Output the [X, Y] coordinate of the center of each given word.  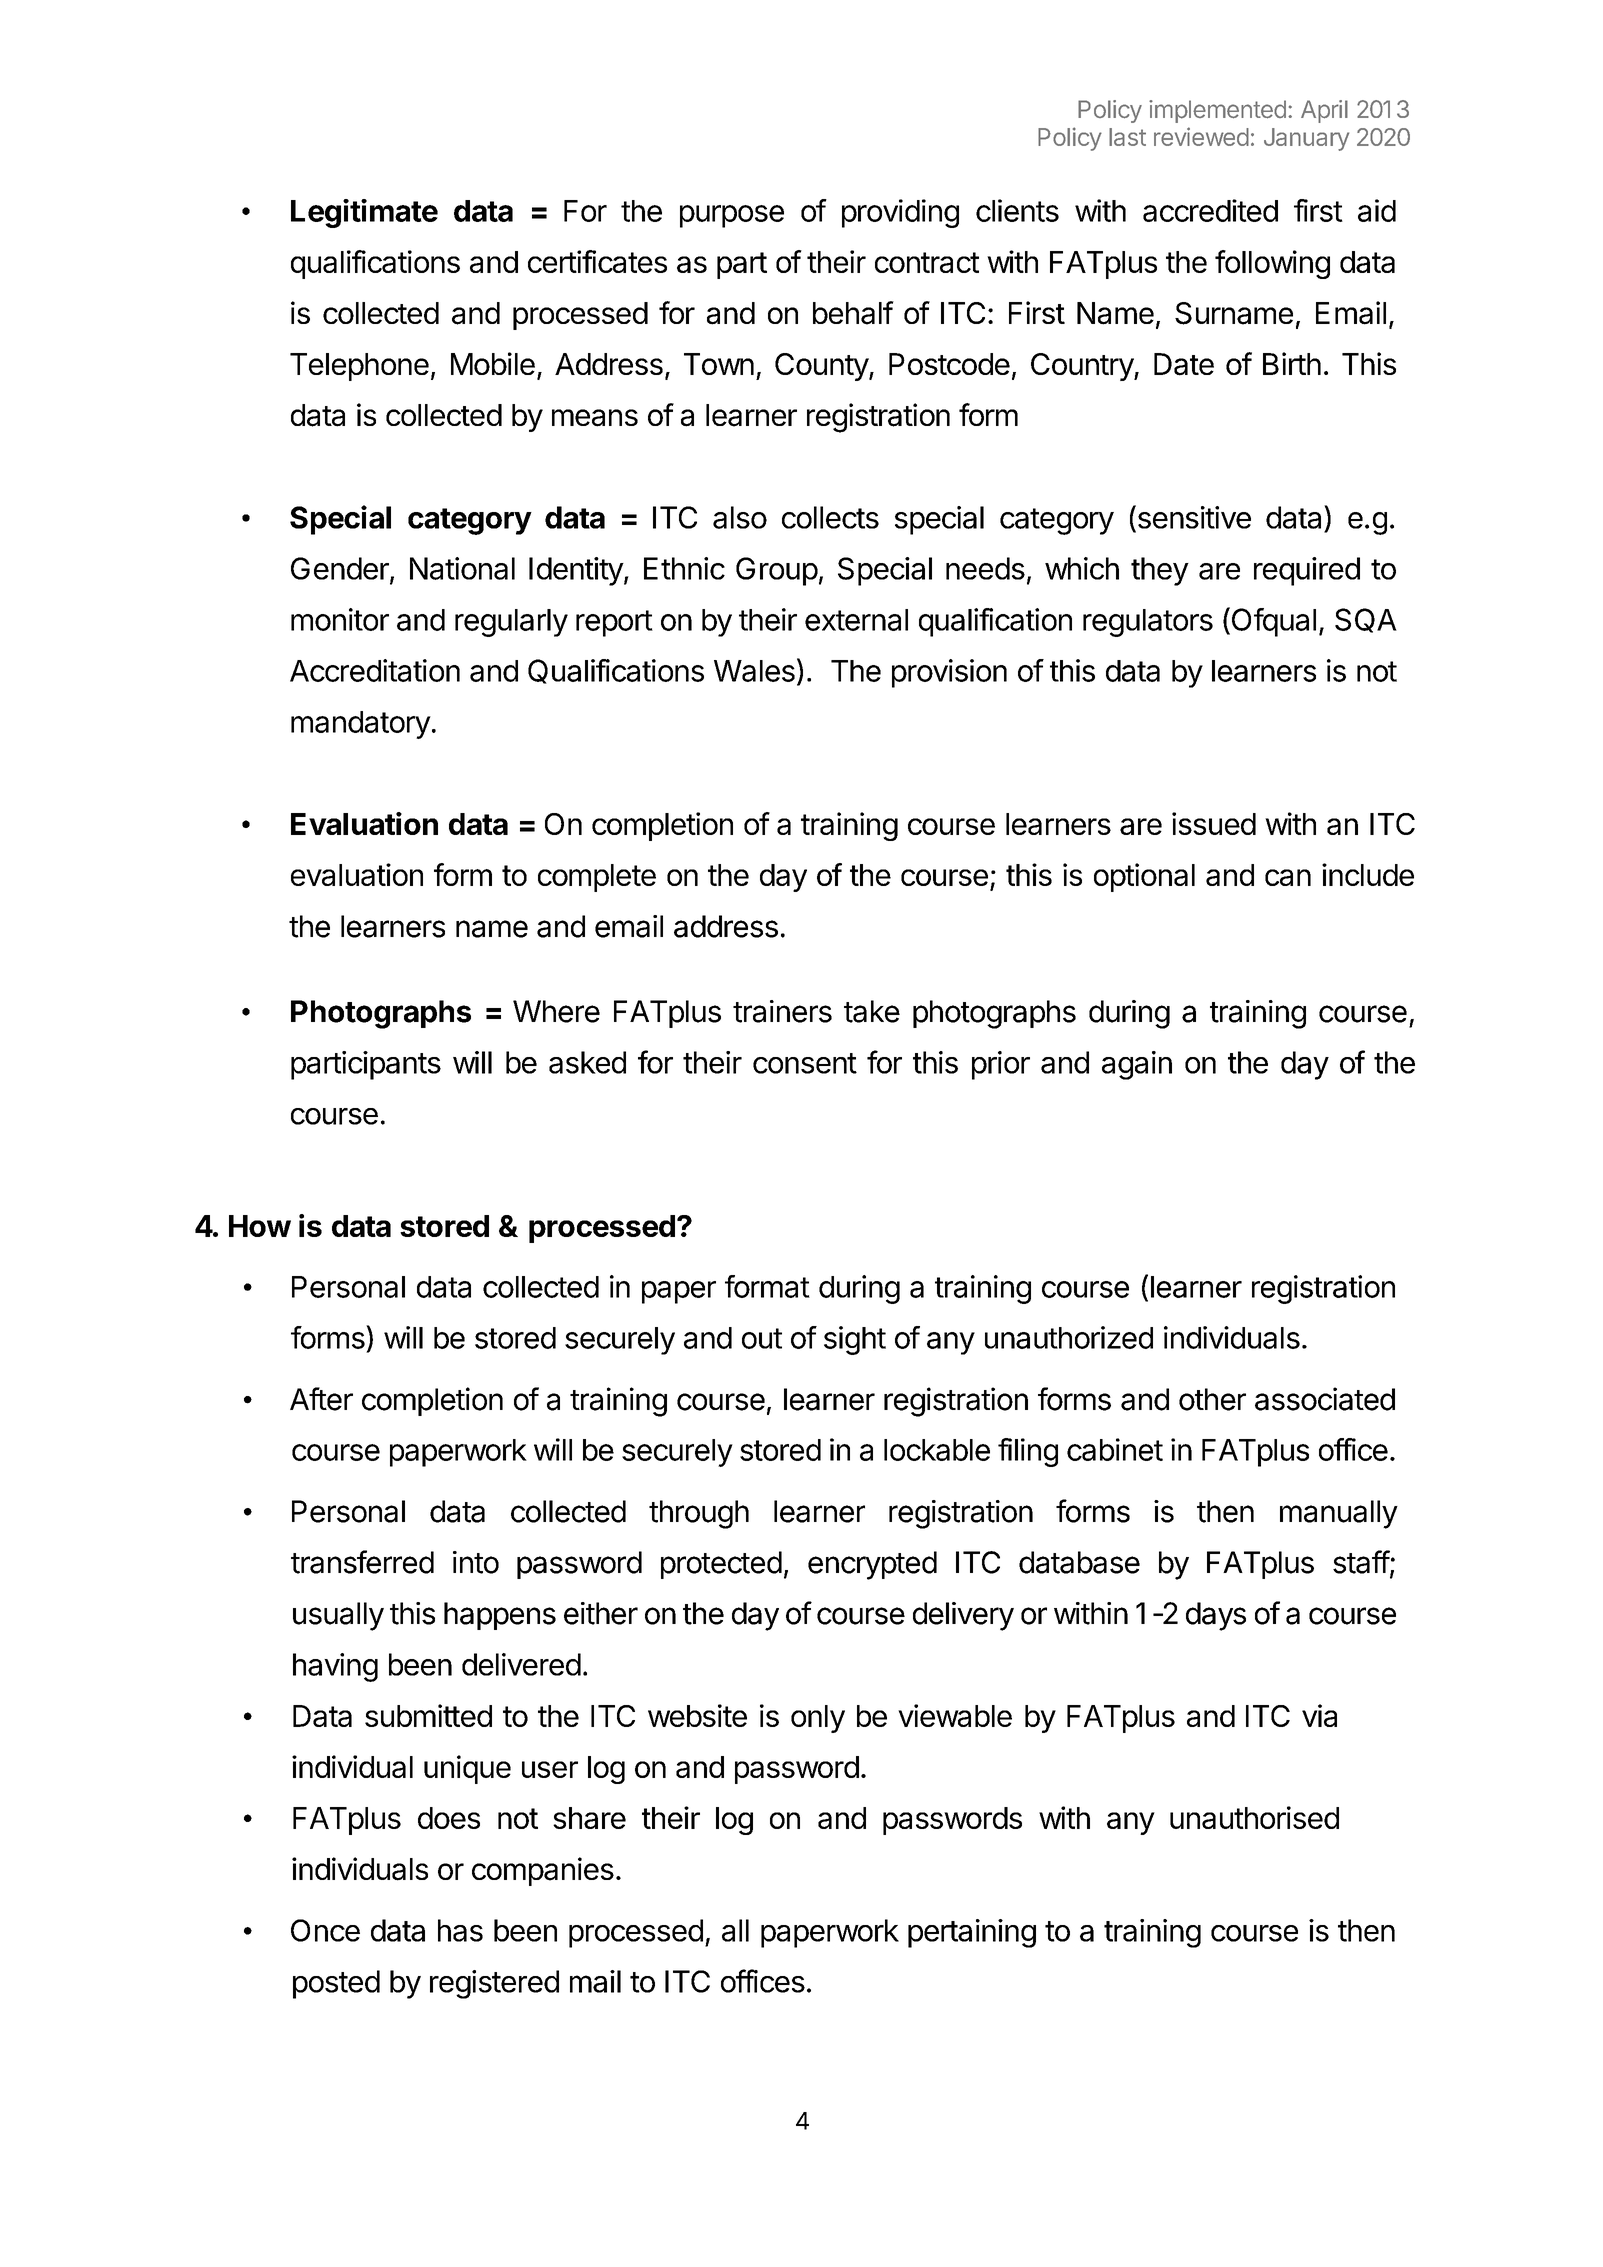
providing [900, 213]
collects [830, 517]
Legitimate [364, 213]
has [460, 1930]
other [1212, 1399]
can [1288, 877]
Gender [341, 569]
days [1216, 1616]
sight [855, 1340]
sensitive [1193, 518]
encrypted [872, 1565]
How [260, 1226]
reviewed [1201, 136]
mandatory [361, 725]
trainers [782, 1011]
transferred [362, 1562]
